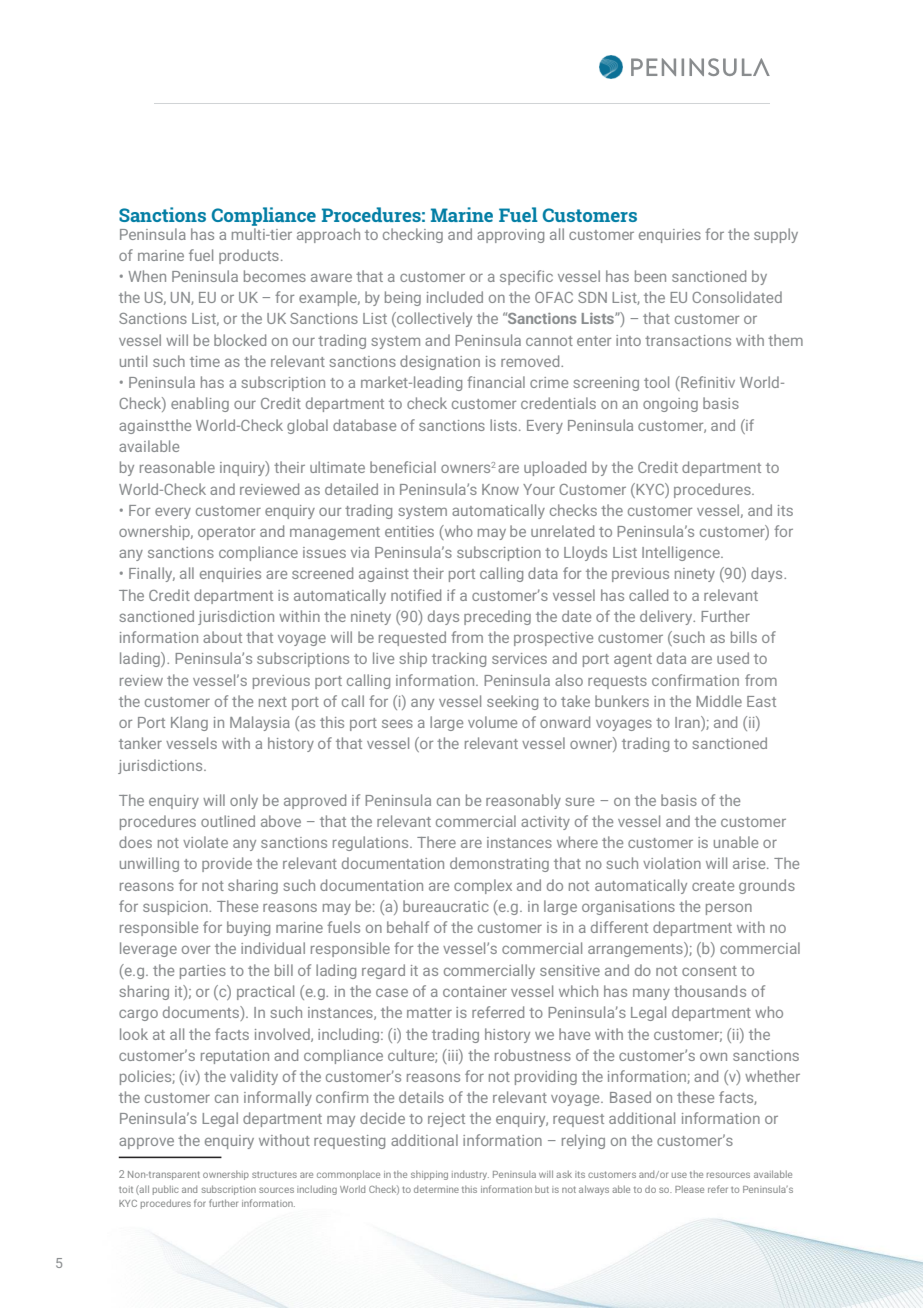 The height and width of the image is (1308, 924). What do you see at coordinates (228, 821) in the image?
I see `outlined` at bounding box center [228, 821].
